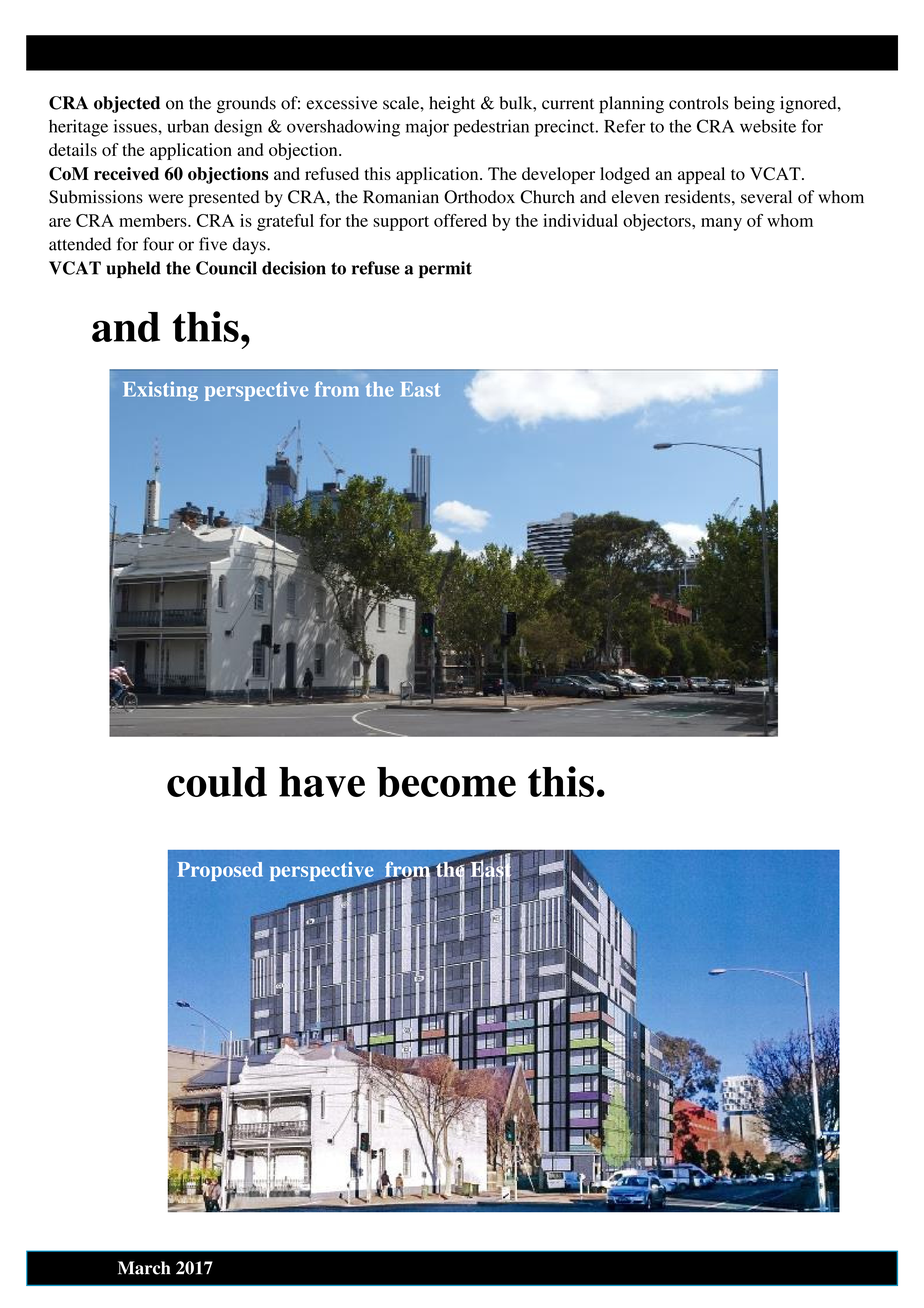  What do you see at coordinates (427, 128) in the screenshot?
I see `major` at bounding box center [427, 128].
